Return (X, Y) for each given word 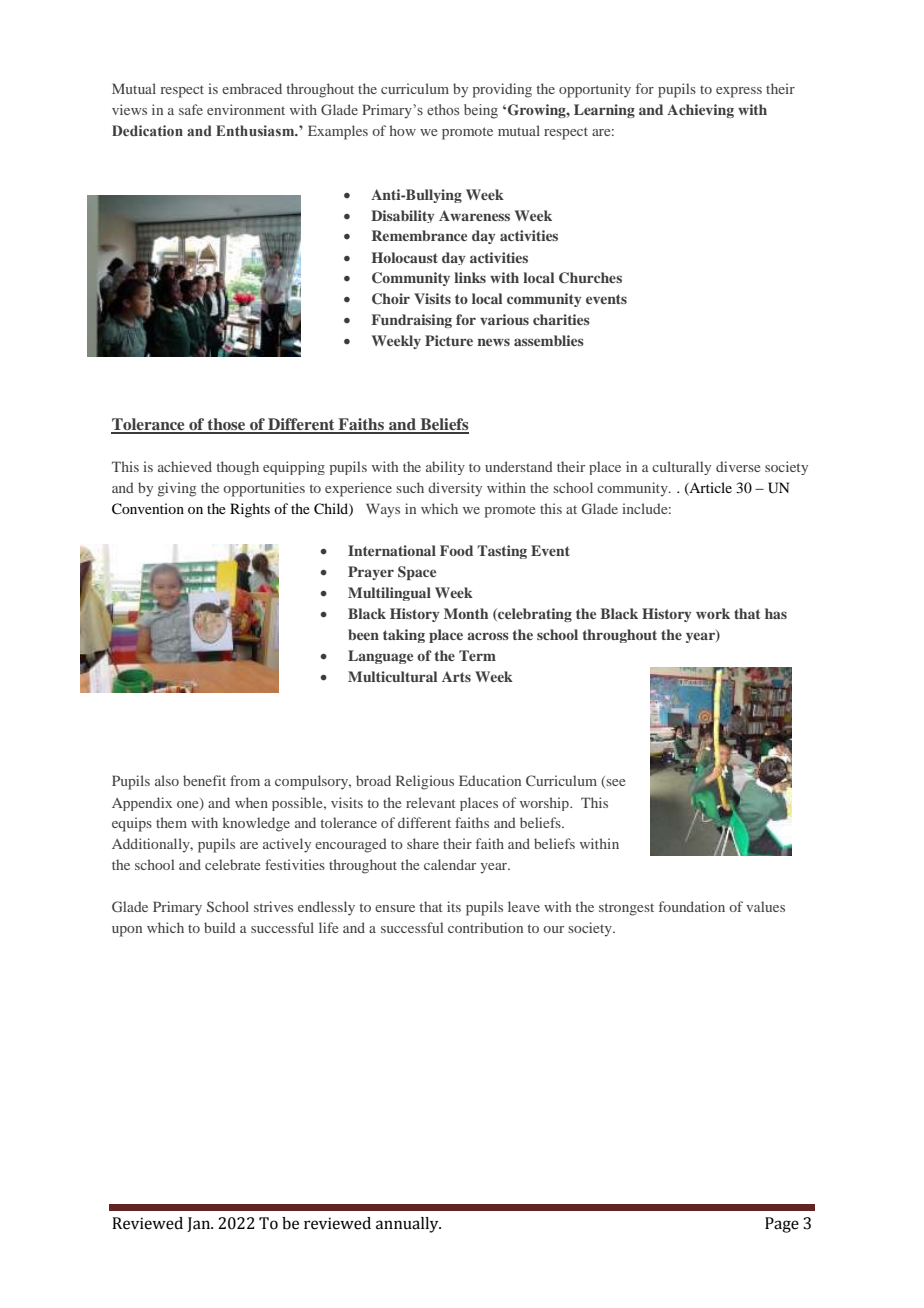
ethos (443, 109)
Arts (456, 676)
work (713, 613)
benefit (204, 780)
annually (408, 1225)
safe (191, 109)
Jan (199, 1224)
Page (782, 1225)
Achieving (700, 111)
